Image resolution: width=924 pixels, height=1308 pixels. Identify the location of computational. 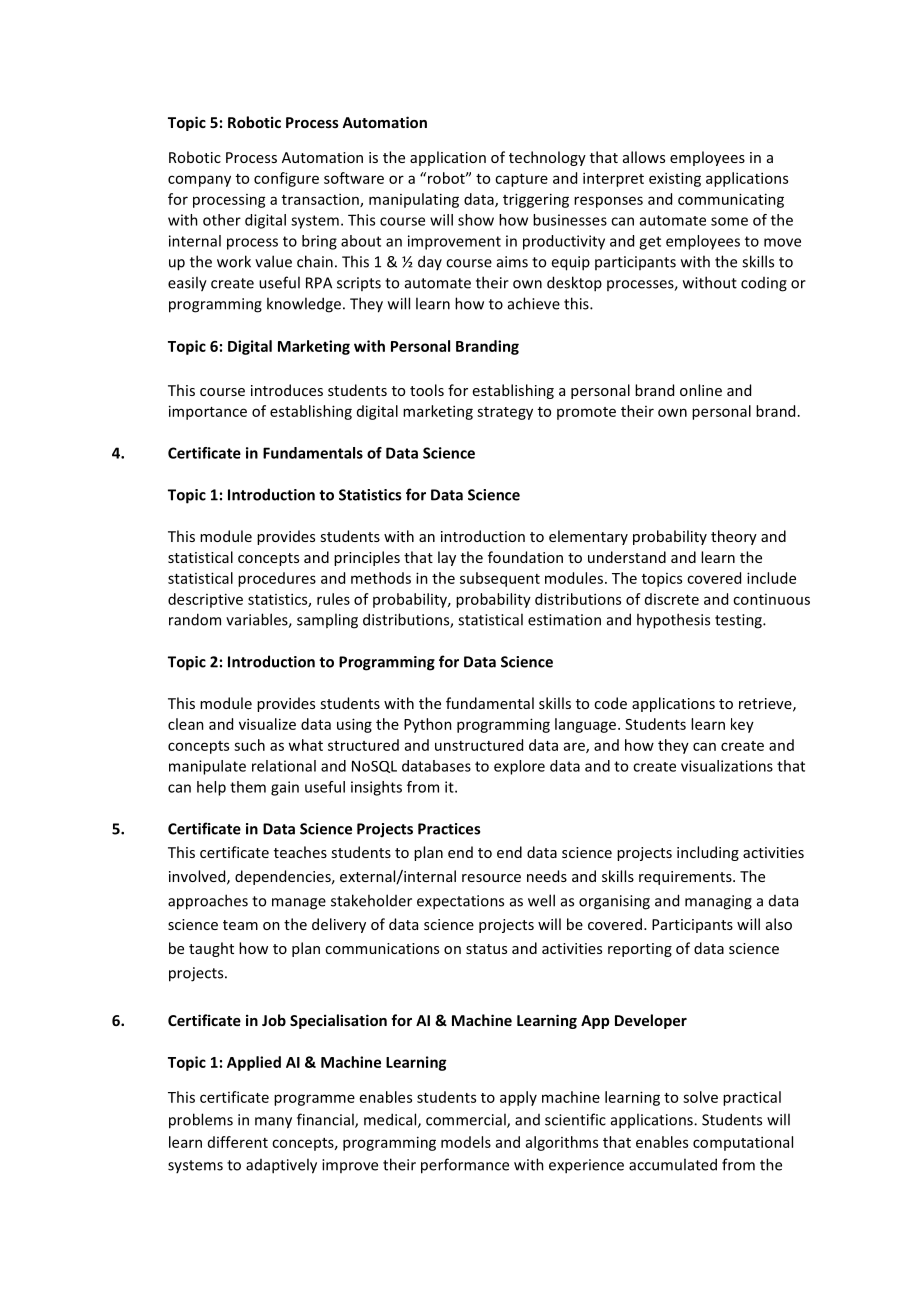
(743, 1143).
